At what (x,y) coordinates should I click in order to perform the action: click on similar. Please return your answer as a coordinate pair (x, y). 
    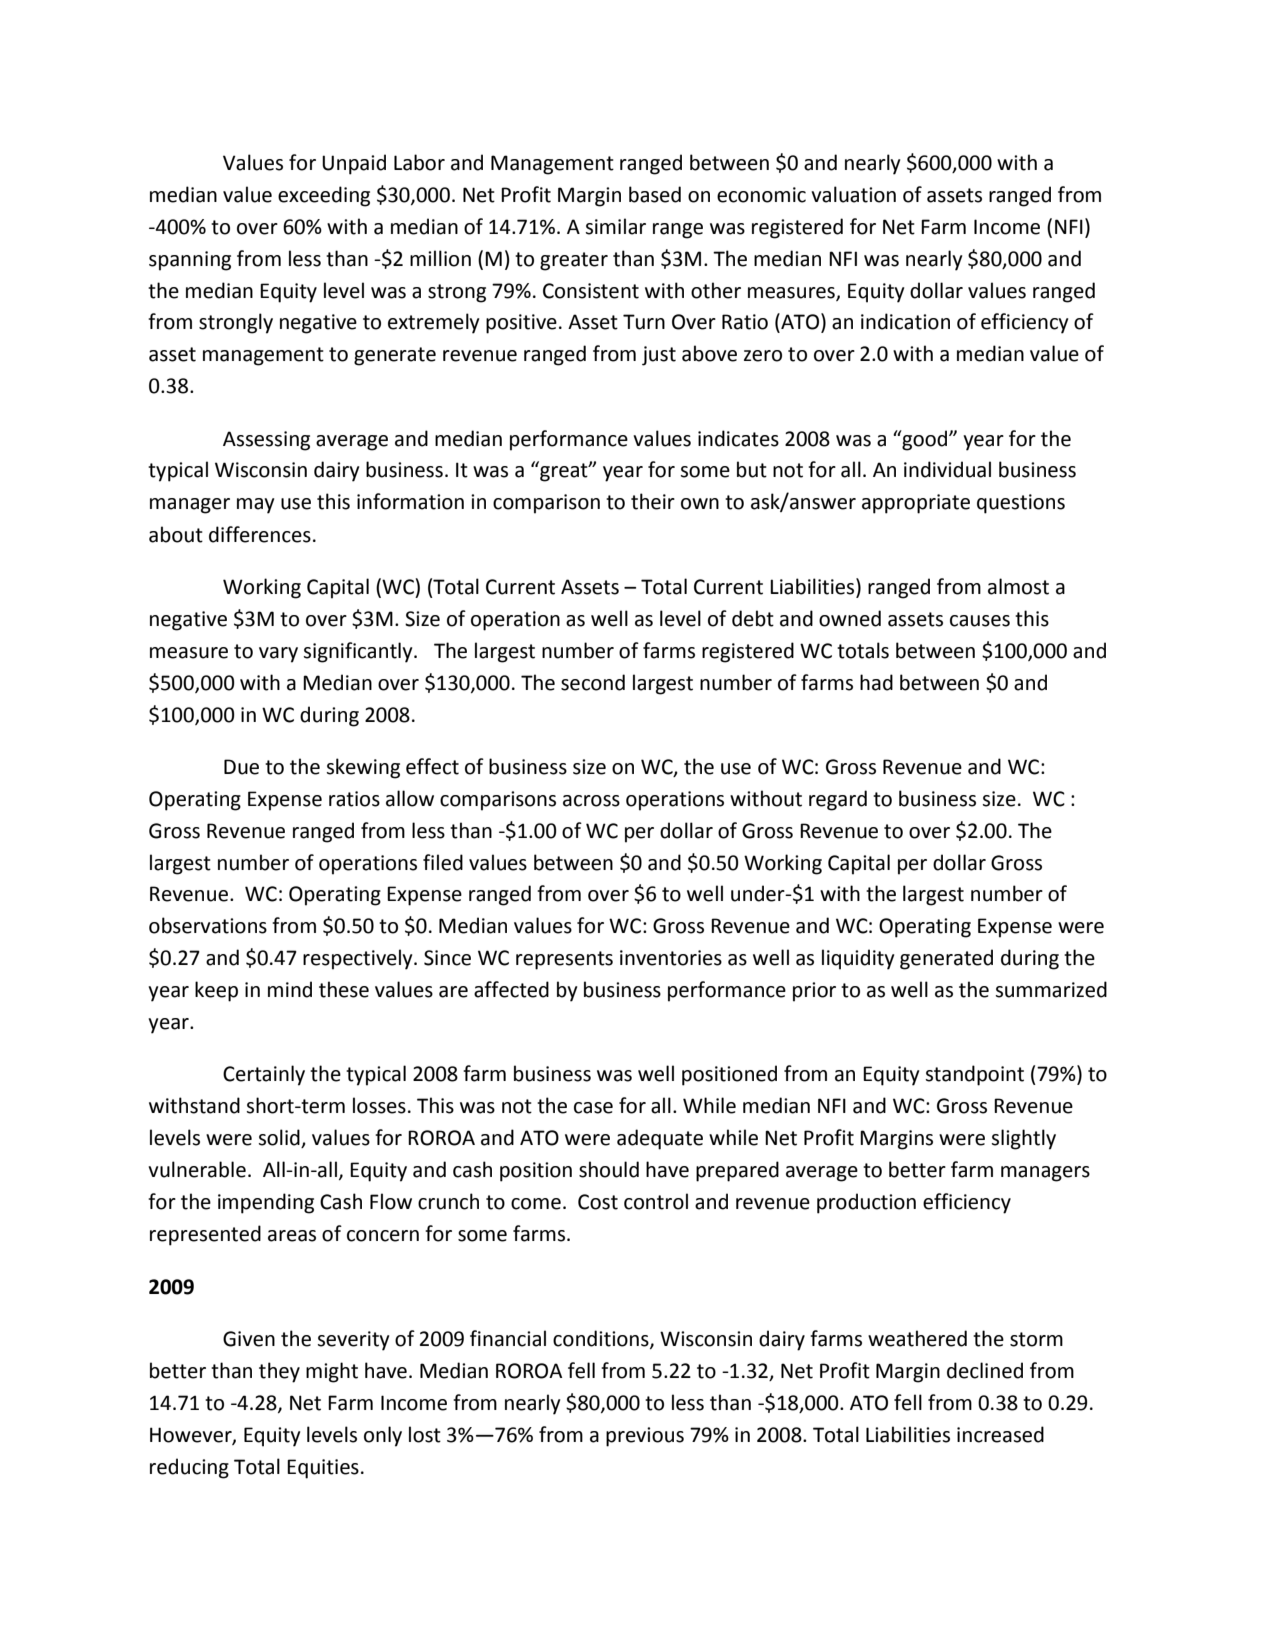
    Looking at the image, I should click on (616, 226).
